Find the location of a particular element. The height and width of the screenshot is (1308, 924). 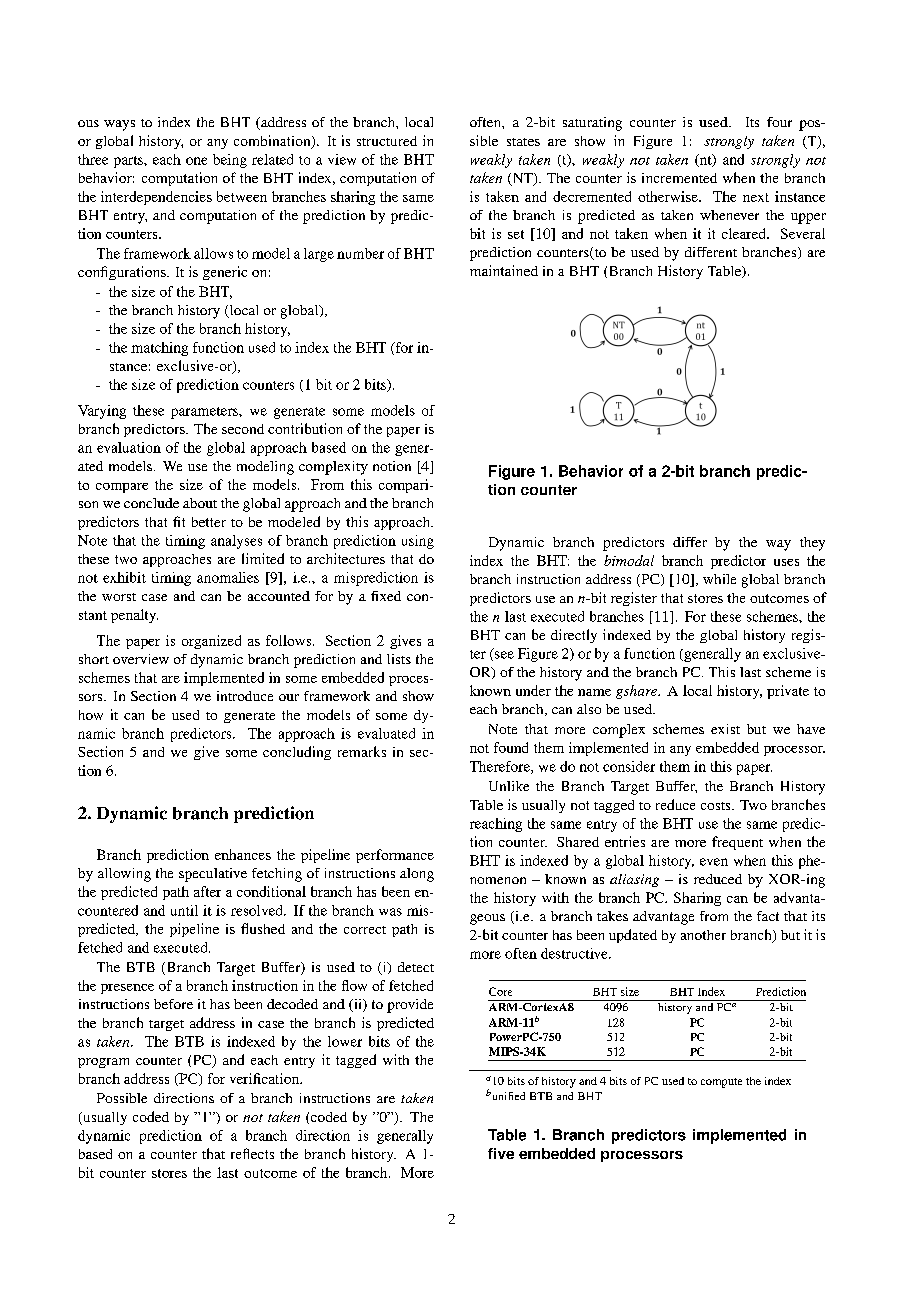

incremented is located at coordinates (679, 178).
